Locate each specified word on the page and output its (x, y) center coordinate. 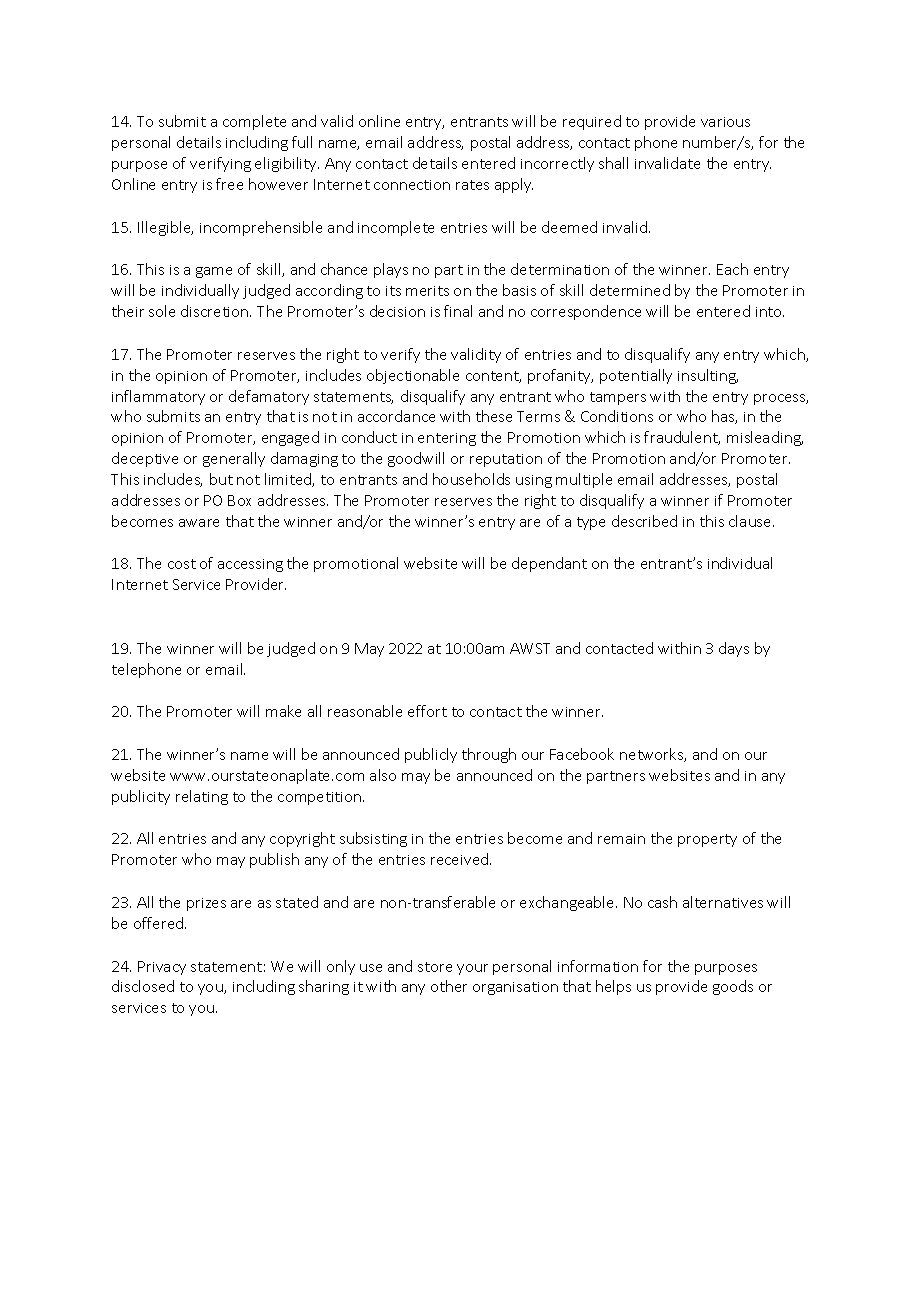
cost (182, 564)
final (458, 311)
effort (427, 711)
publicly (431, 755)
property (707, 840)
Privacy (162, 968)
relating (202, 797)
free (229, 184)
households (471, 479)
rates (472, 185)
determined (630, 290)
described (644, 521)
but (221, 479)
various (725, 122)
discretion (216, 311)
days (734, 649)
